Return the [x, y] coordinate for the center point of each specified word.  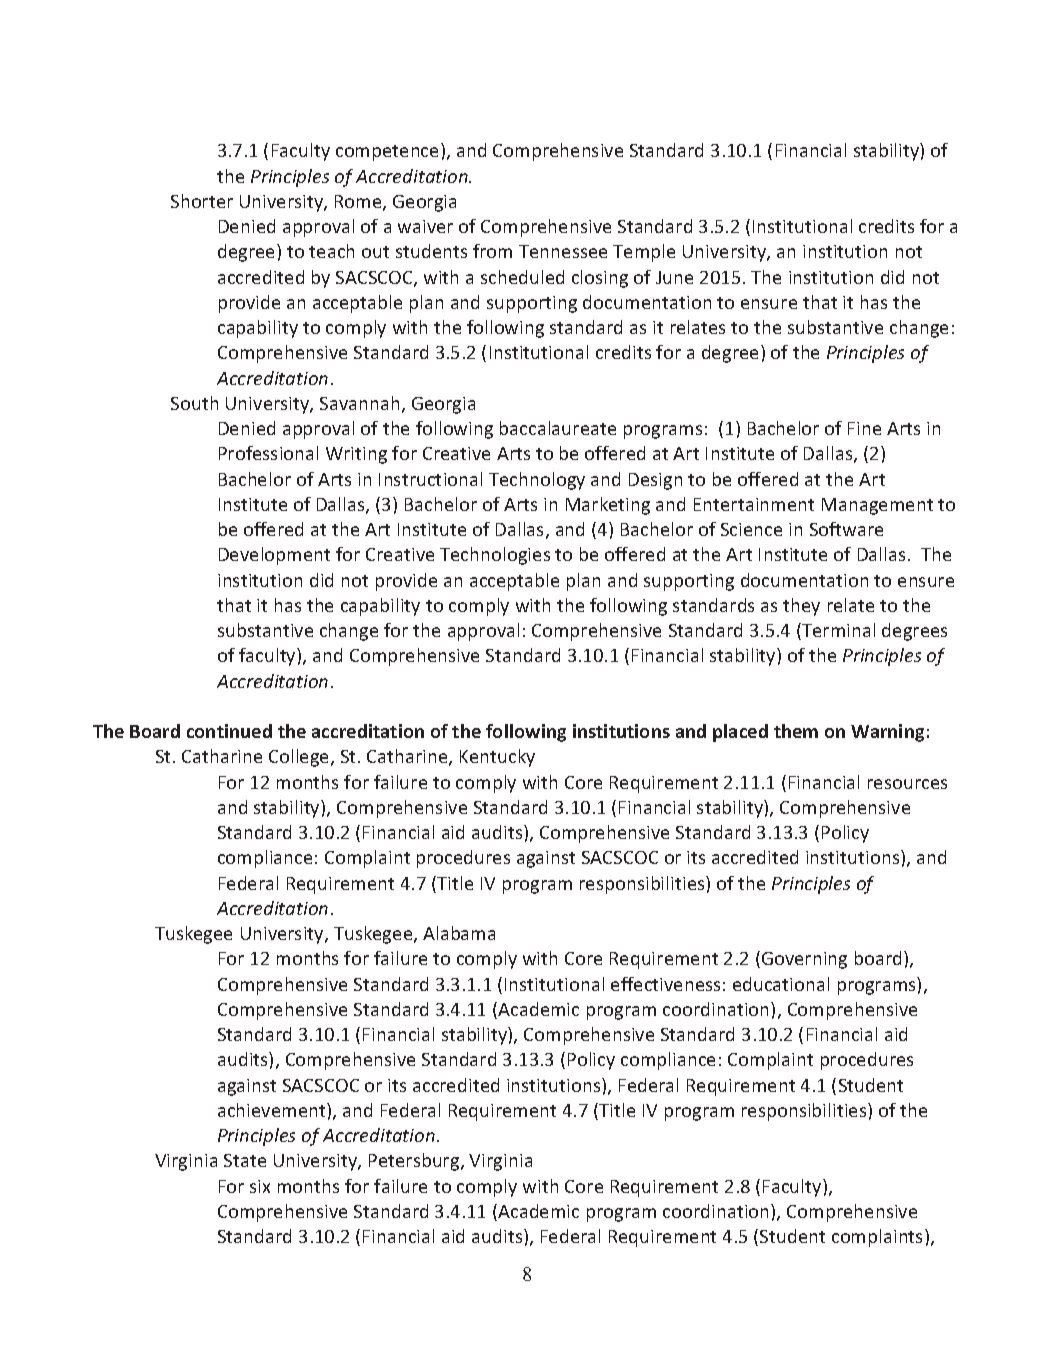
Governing [804, 960]
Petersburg [415, 1162]
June [674, 277]
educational [781, 984]
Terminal [837, 631]
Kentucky [497, 758]
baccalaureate [558, 428]
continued [229, 731]
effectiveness [665, 984]
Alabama [459, 933]
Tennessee [563, 251]
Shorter [202, 201]
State [245, 1160]
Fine [864, 428]
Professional [268, 453]
